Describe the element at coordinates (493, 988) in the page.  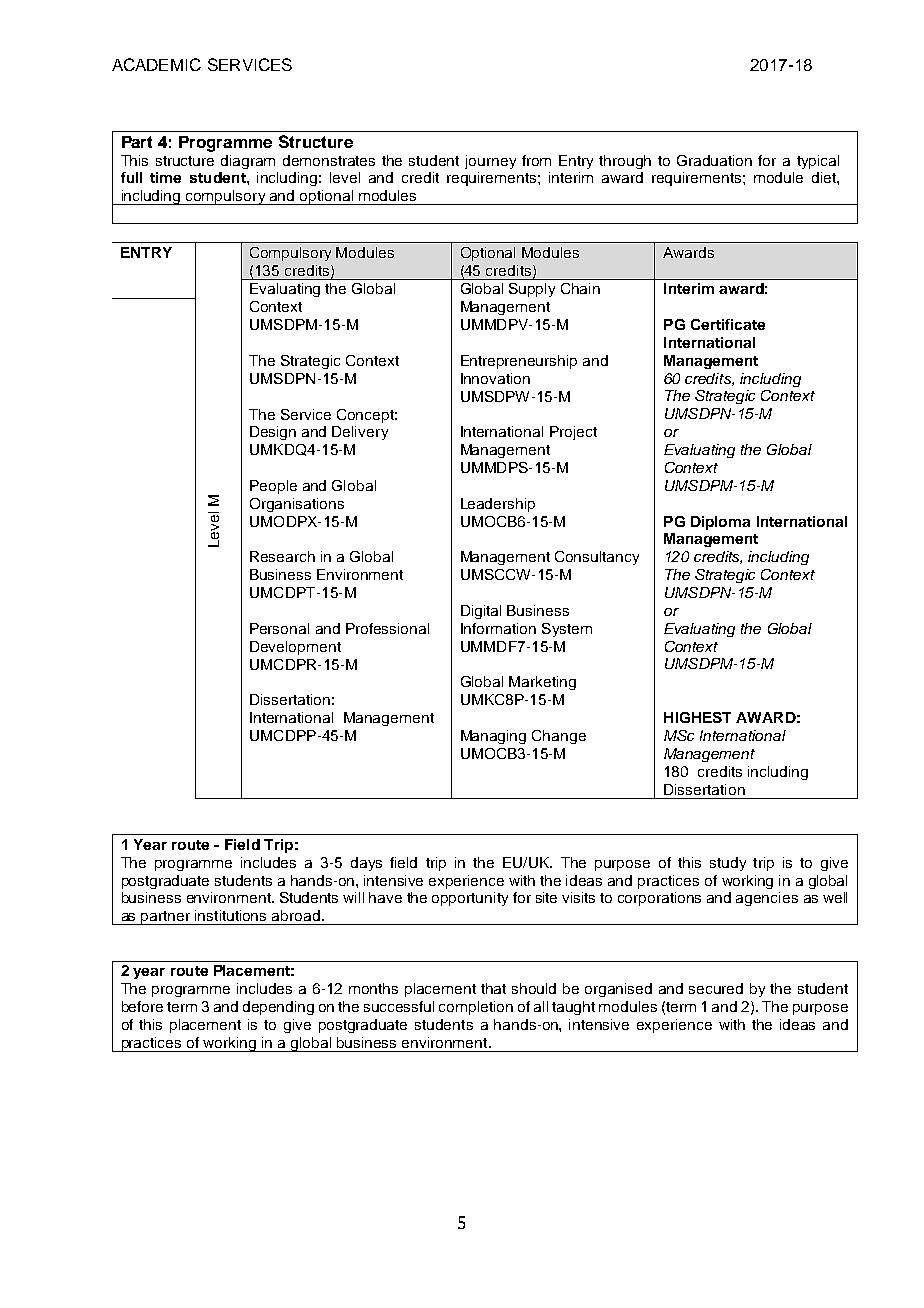
I see `that` at that location.
